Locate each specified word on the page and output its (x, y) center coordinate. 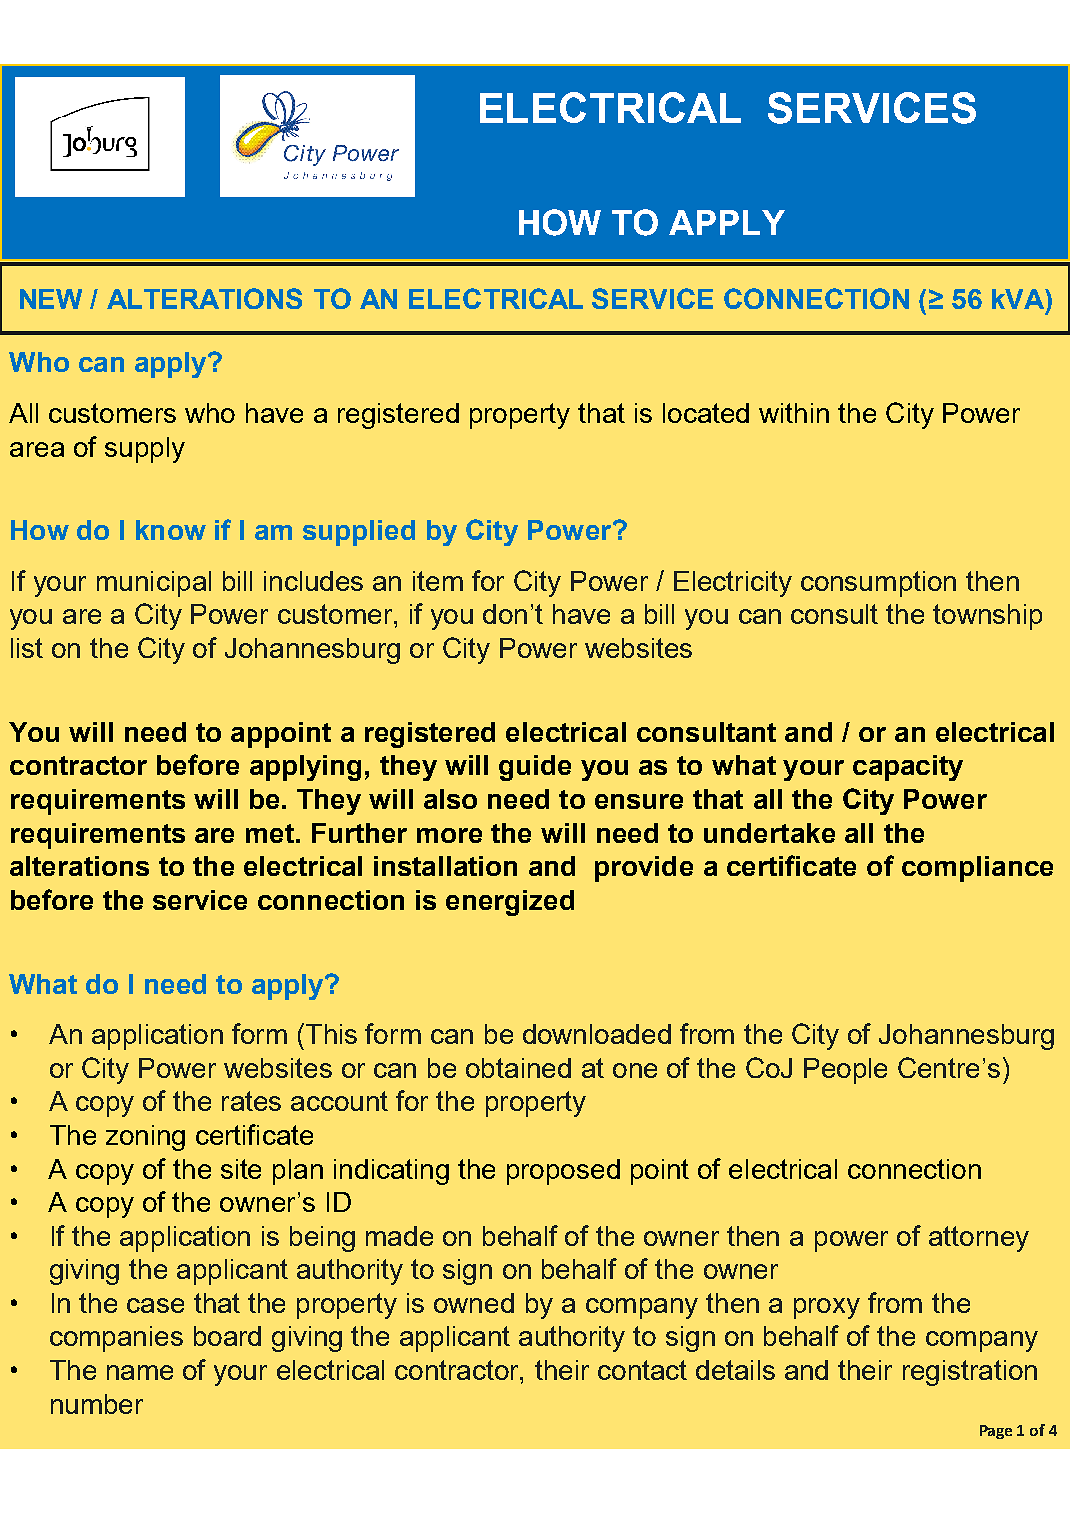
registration (970, 1373)
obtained (518, 1068)
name (140, 1372)
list (27, 648)
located (706, 413)
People (845, 1071)
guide (535, 768)
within (794, 413)
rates (251, 1101)
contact (642, 1370)
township (987, 617)
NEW (51, 299)
